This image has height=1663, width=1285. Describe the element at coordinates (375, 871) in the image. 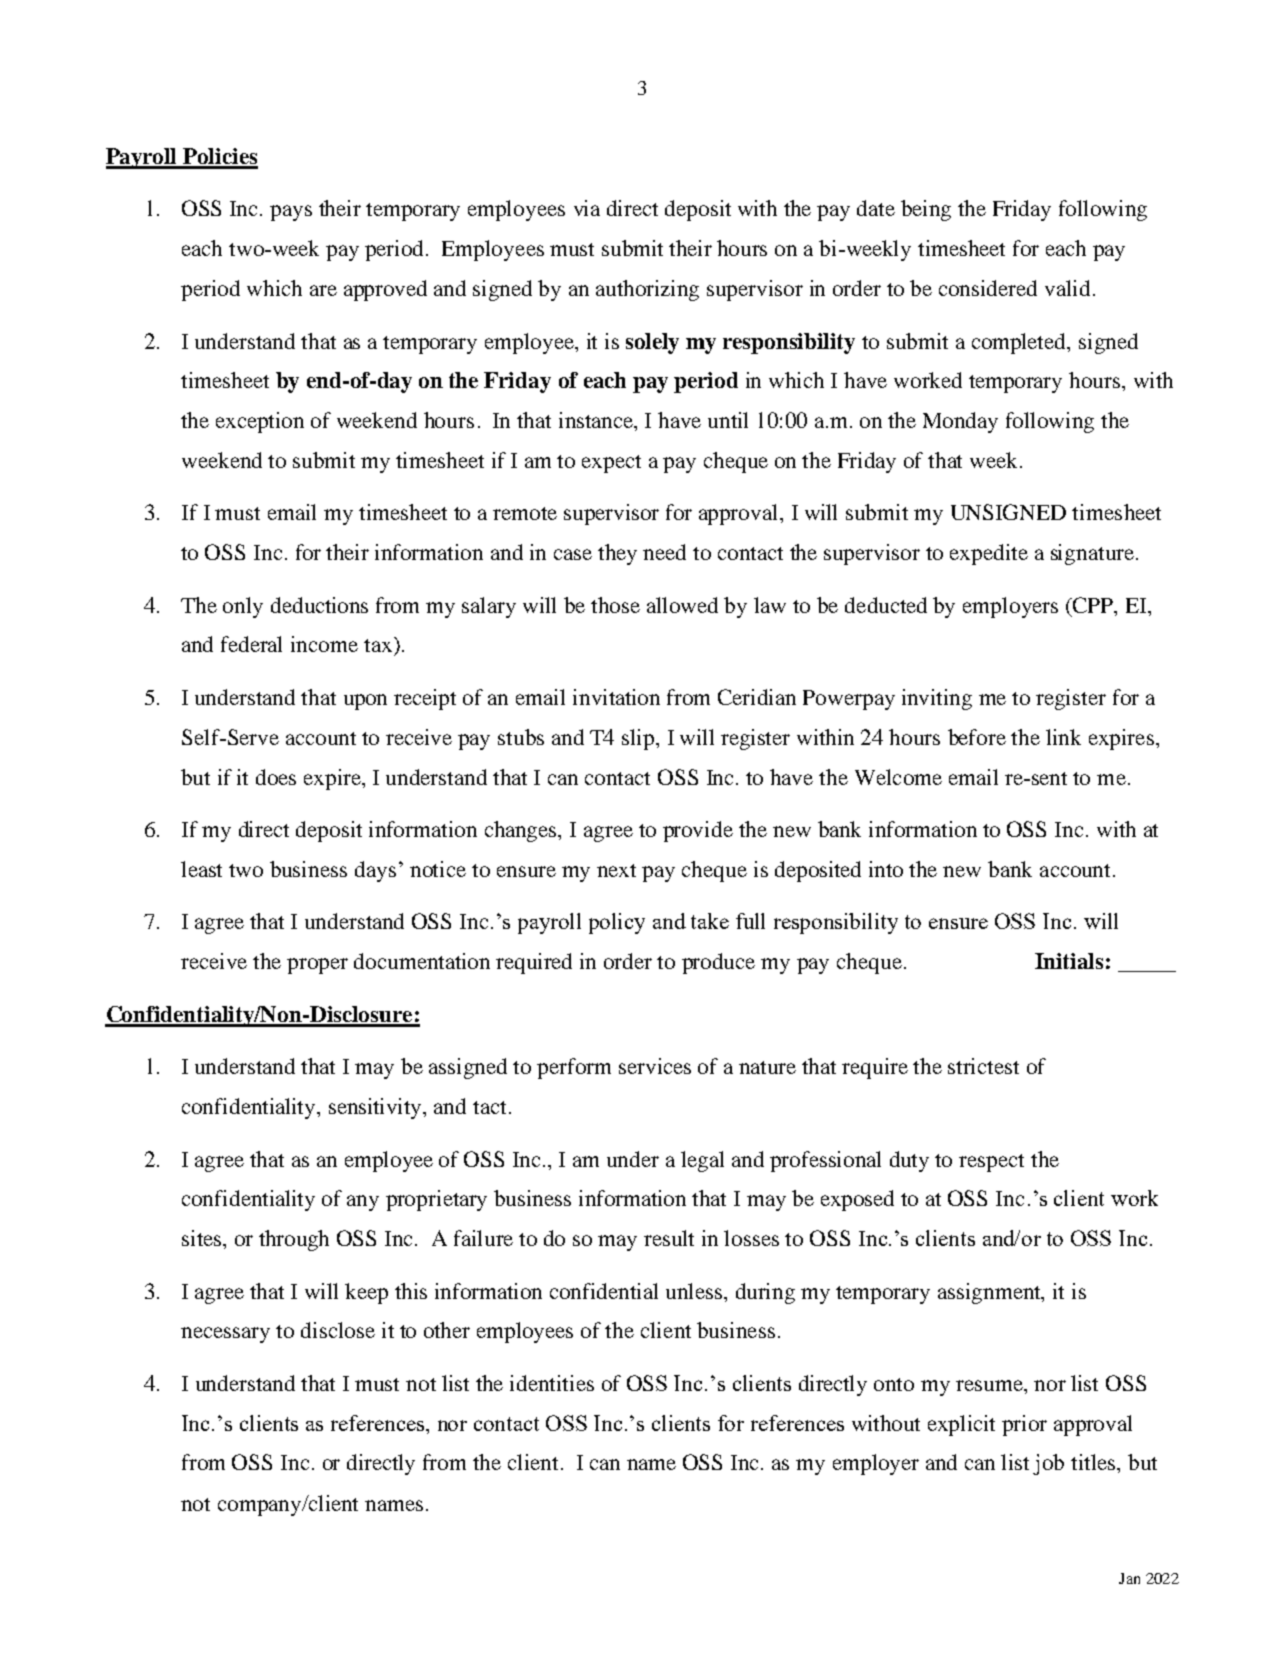

I see `days` at that location.
